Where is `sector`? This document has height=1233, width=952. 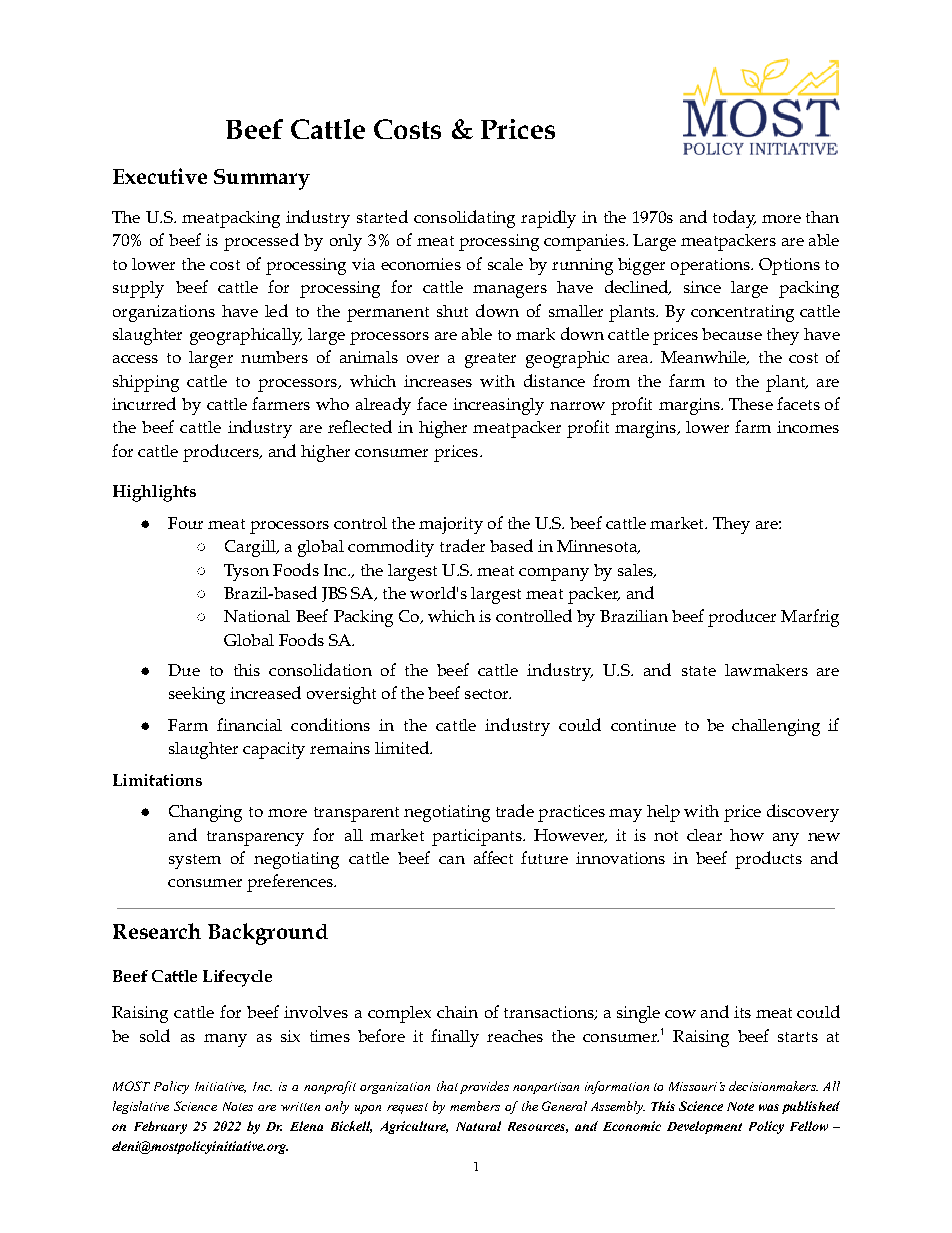 sector is located at coordinates (488, 694).
